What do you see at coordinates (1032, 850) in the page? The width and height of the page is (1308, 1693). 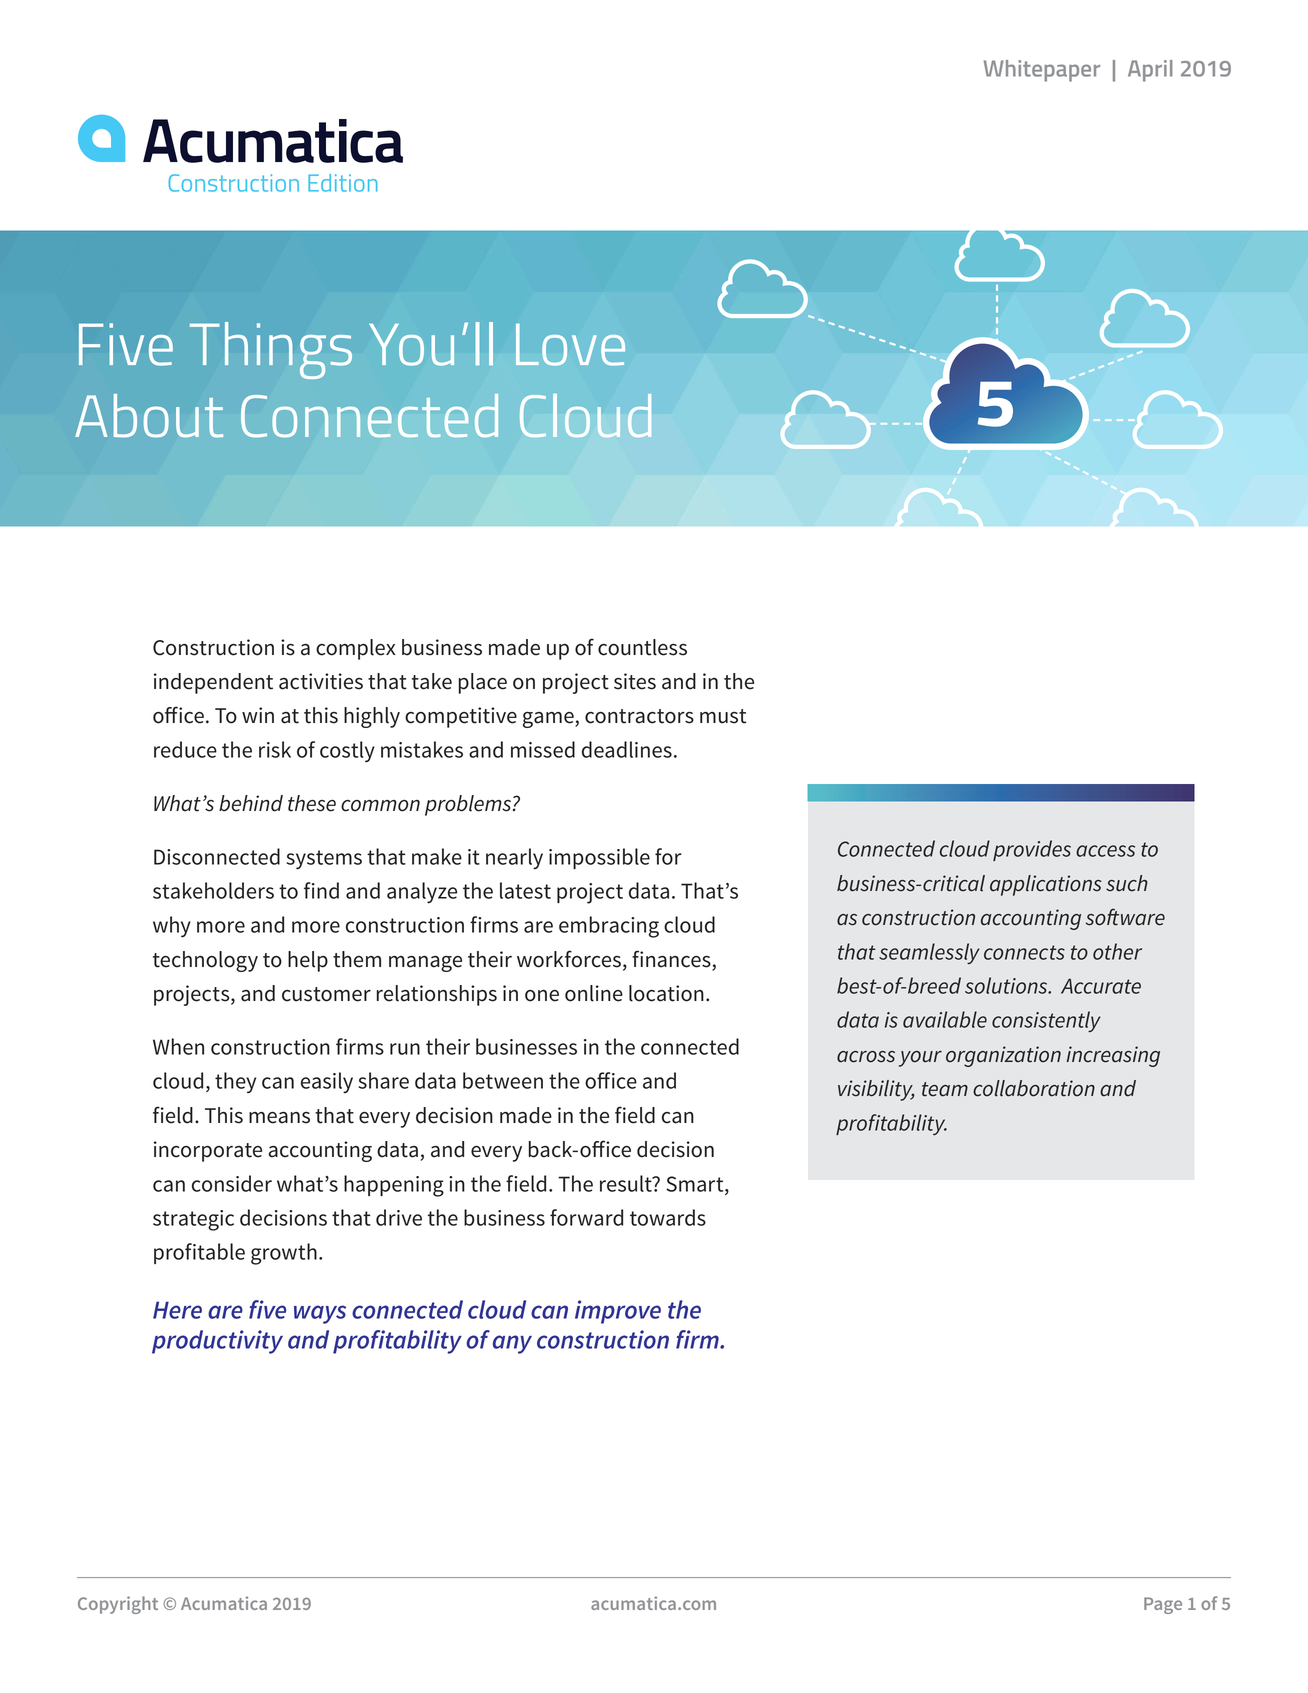 I see `provides` at bounding box center [1032, 850].
